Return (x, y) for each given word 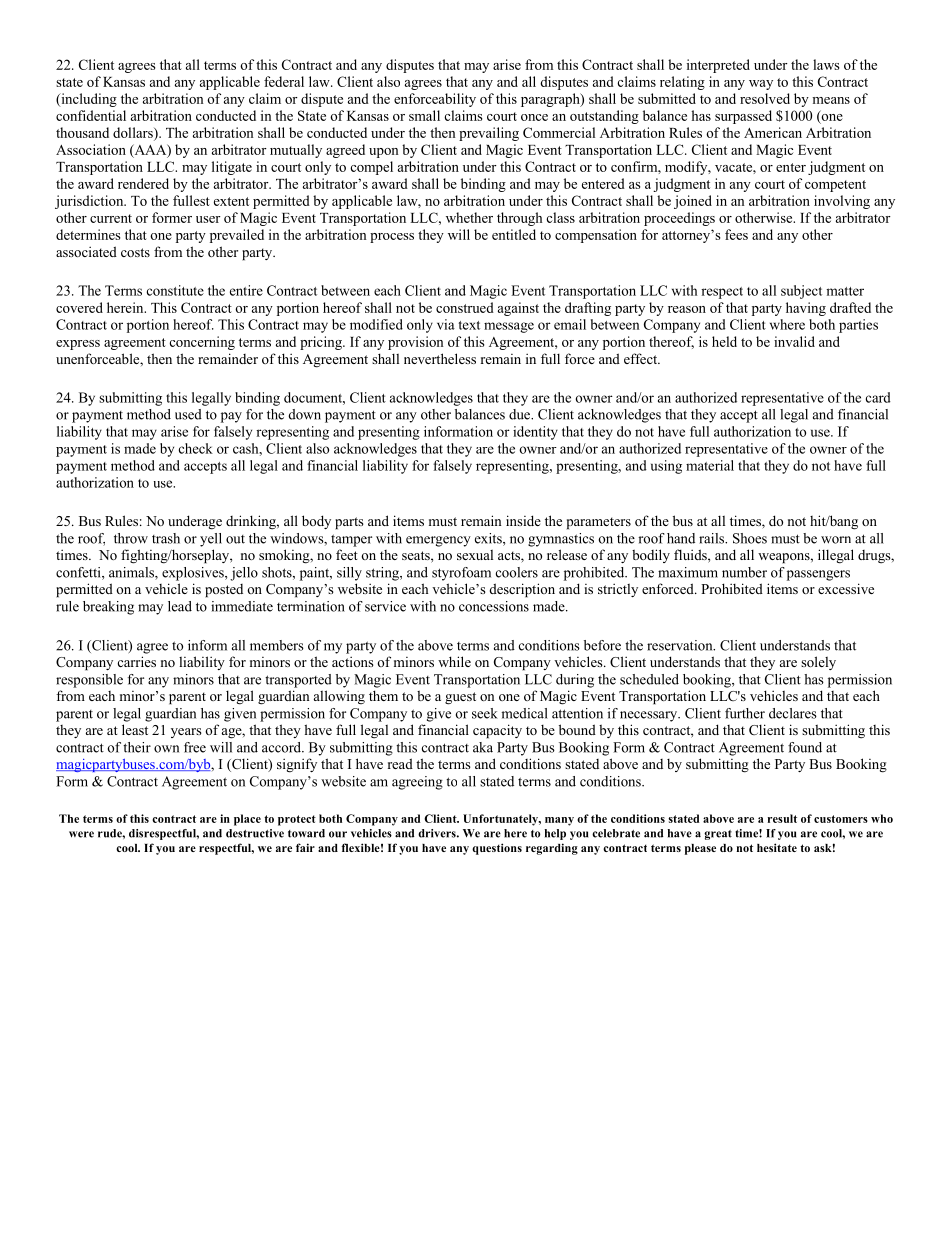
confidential (91, 115)
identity (535, 433)
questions (497, 849)
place (247, 820)
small (424, 115)
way (761, 85)
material (710, 465)
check (196, 448)
